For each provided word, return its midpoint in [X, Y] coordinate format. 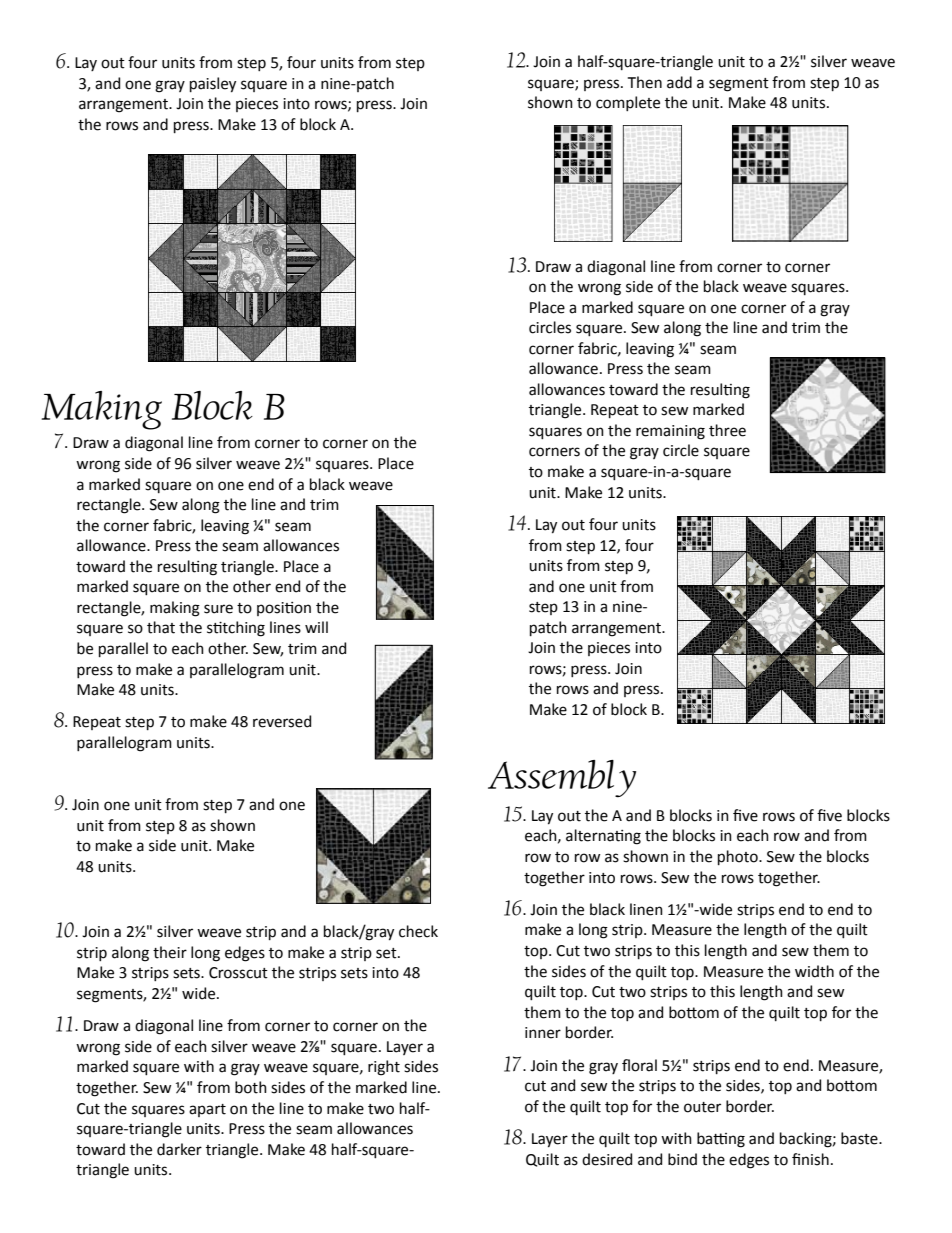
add [679, 82]
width [814, 971]
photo [739, 857]
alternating [603, 837]
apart [207, 1110]
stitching [236, 629]
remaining [670, 432]
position [284, 609]
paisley [213, 85]
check [418, 931]
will [316, 627]
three [727, 430]
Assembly [562, 778]
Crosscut [238, 973]
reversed [282, 721]
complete [628, 103]
